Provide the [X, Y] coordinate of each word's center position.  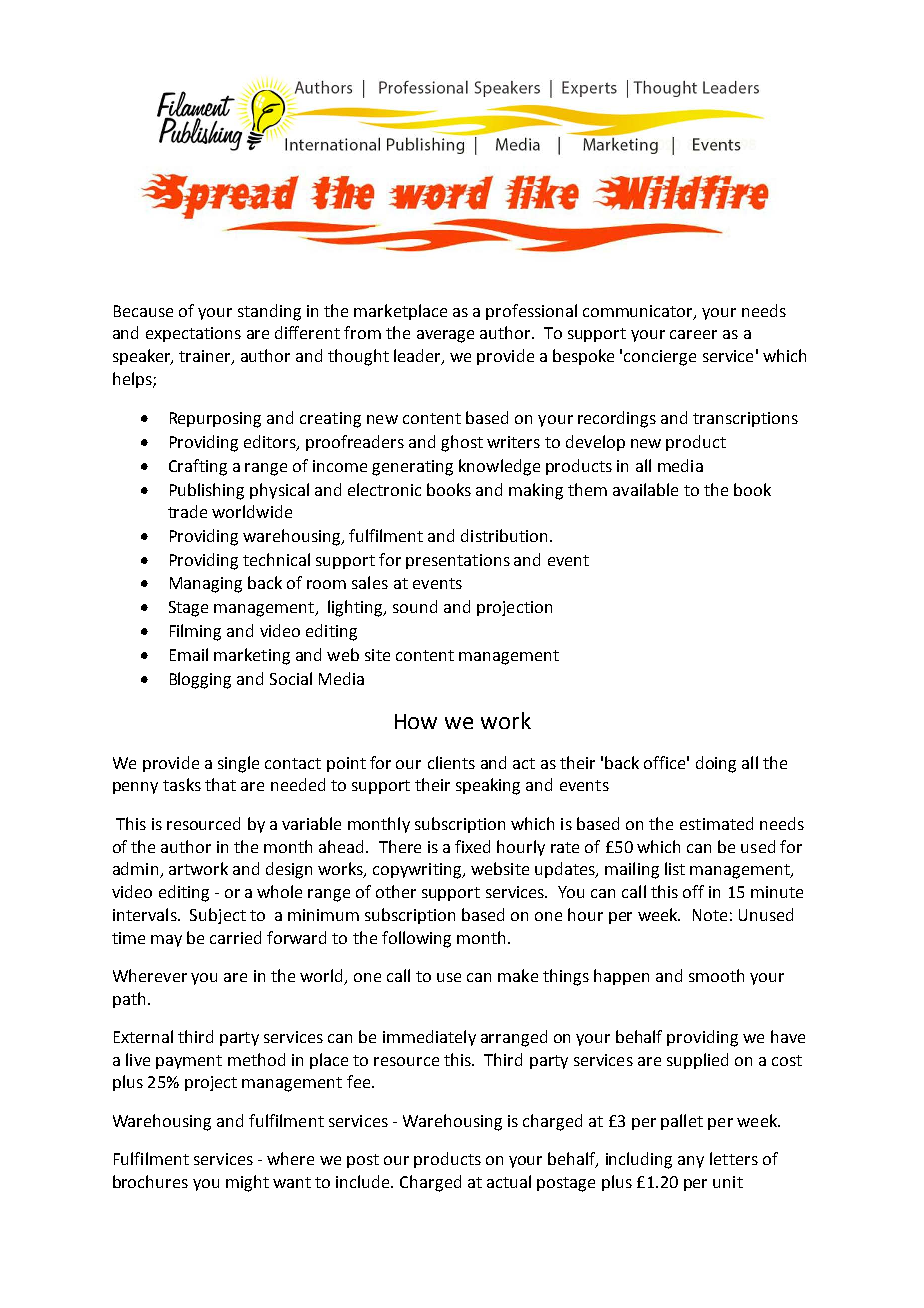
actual [509, 1181]
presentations [458, 561]
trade [187, 511]
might [247, 1183]
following [416, 939]
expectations [193, 334]
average [445, 336]
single [238, 764]
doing [716, 764]
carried [235, 937]
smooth [716, 975]
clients [451, 762]
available [645, 489]
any [691, 1162]
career [693, 334]
